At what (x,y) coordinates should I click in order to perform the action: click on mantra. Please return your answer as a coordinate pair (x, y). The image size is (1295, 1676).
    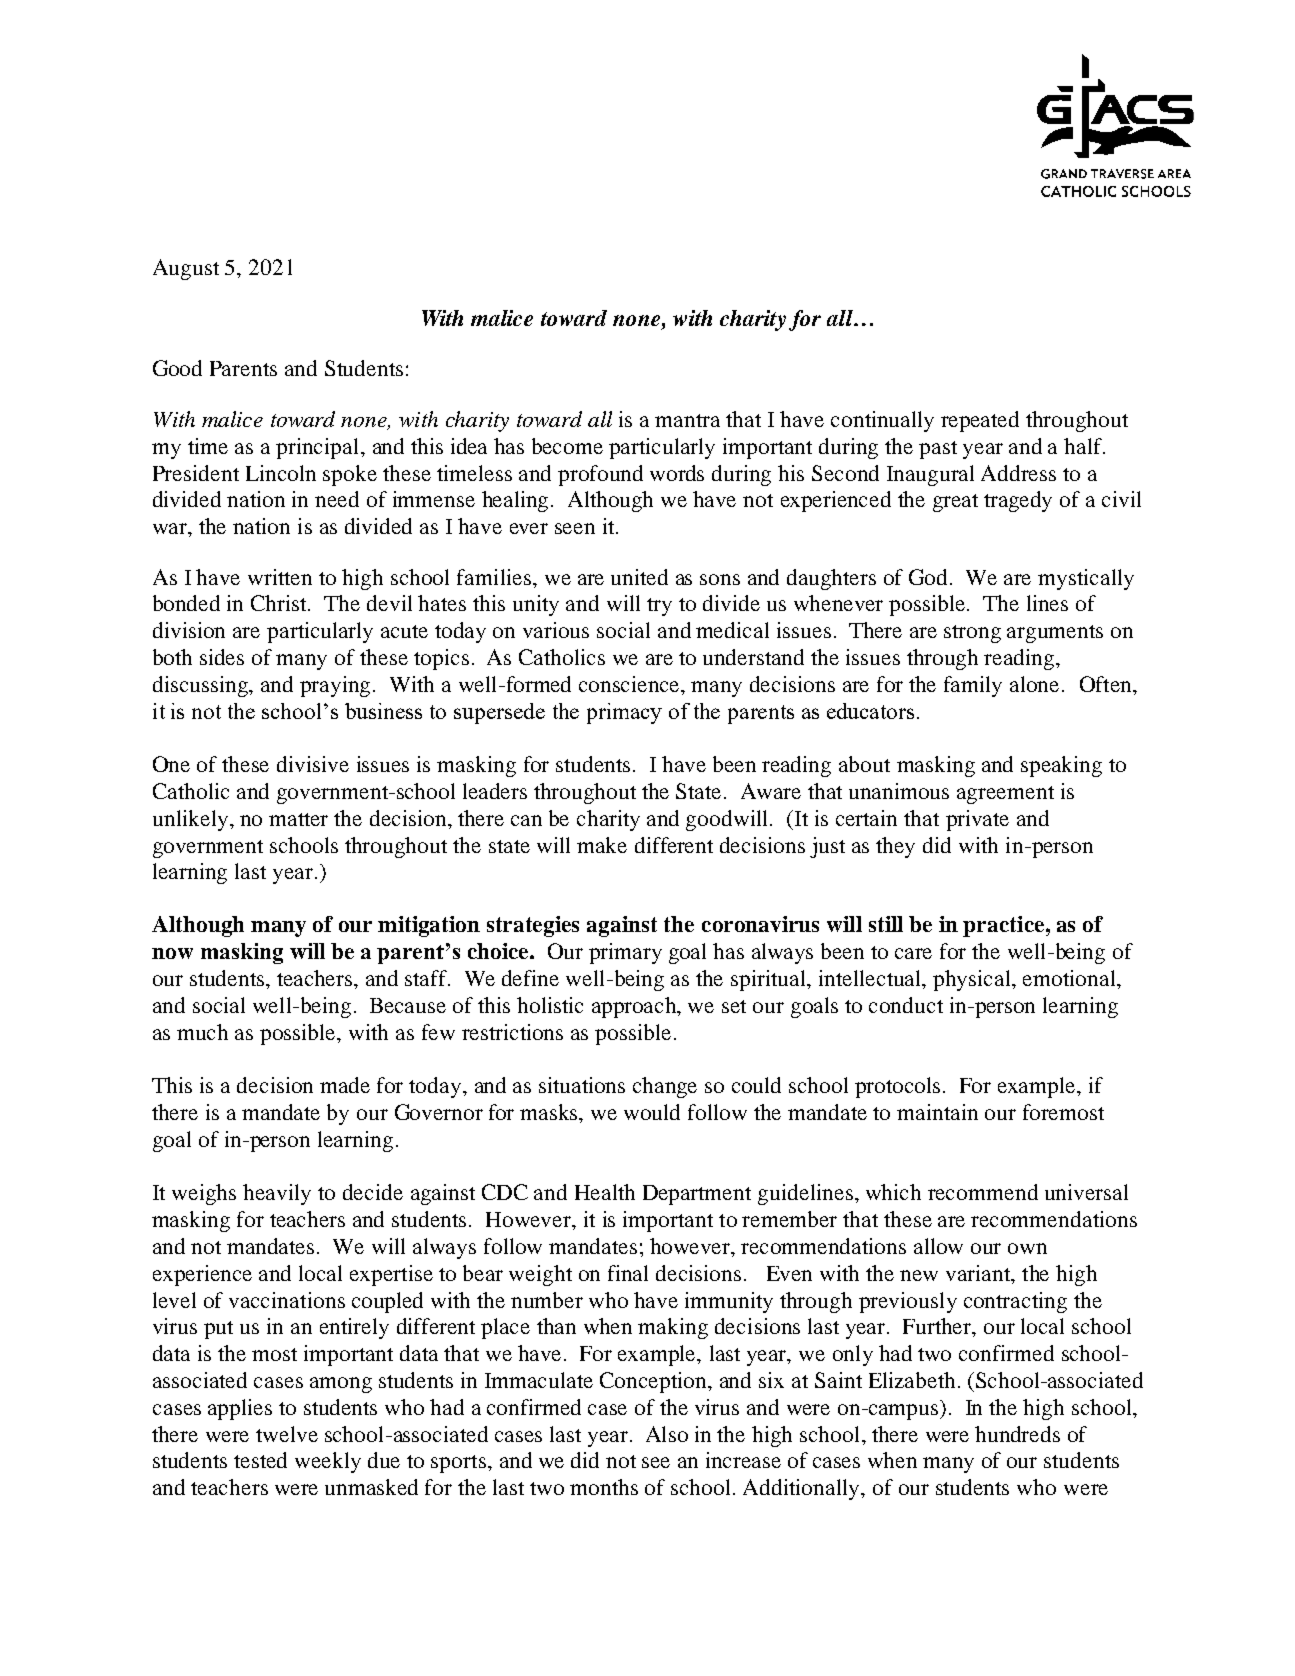
    Looking at the image, I should click on (687, 420).
